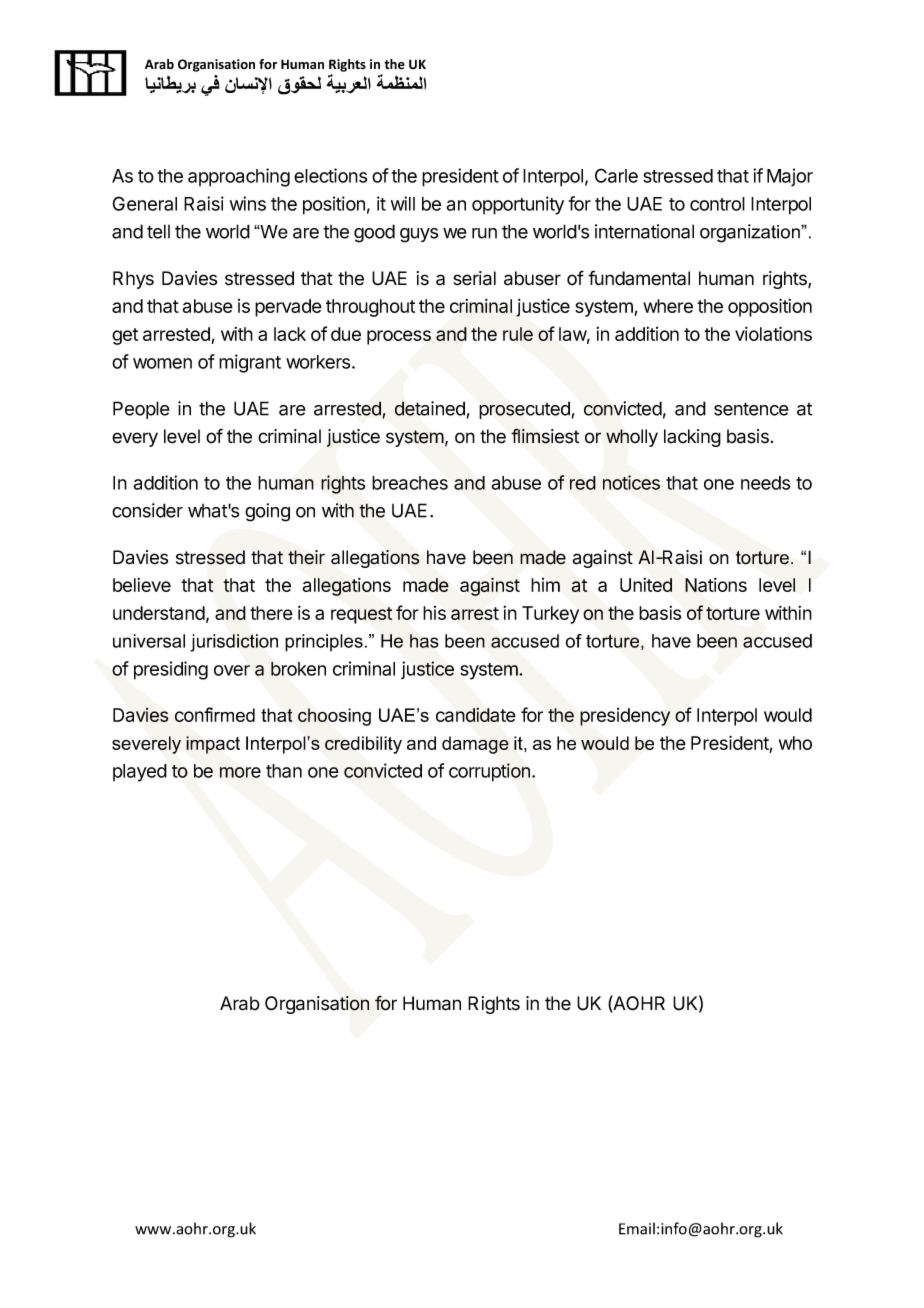 The image size is (924, 1308). Describe the element at coordinates (773, 333) in the screenshot. I see `violations` at that location.
